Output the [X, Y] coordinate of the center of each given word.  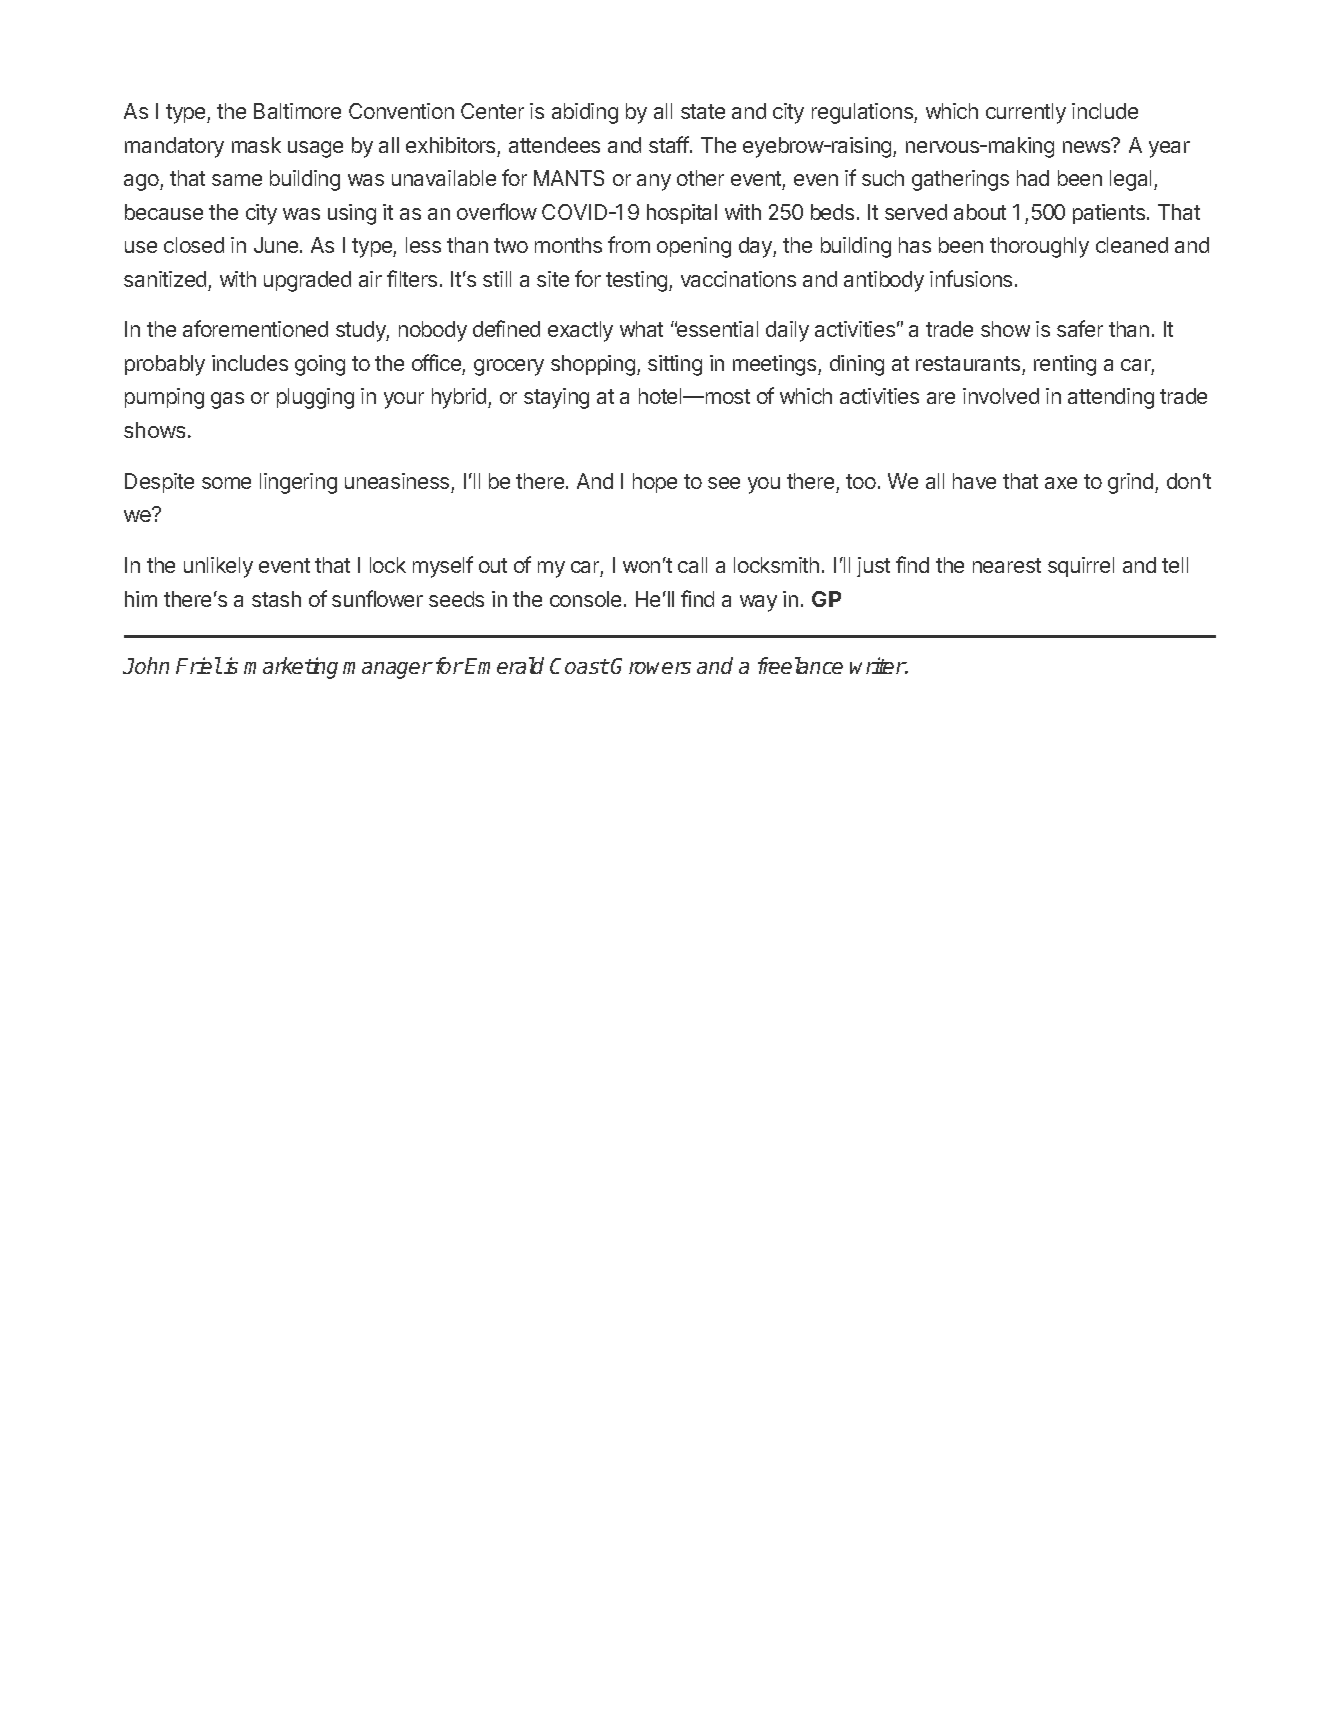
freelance [800, 665]
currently [1026, 113]
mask [256, 145]
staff [670, 144]
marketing [291, 668]
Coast [579, 666]
